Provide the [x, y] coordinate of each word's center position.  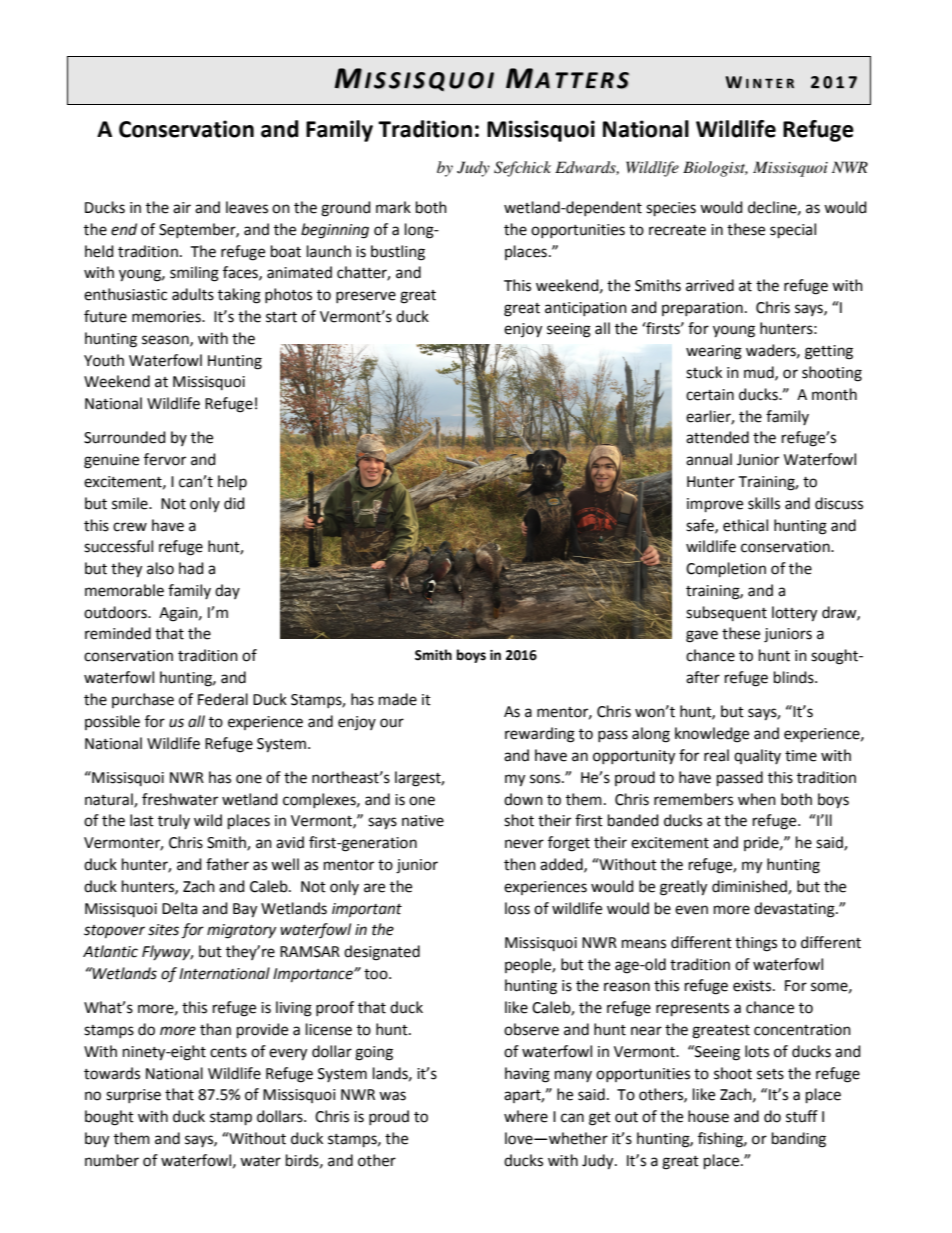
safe [701, 526]
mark [393, 207]
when [757, 799]
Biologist [715, 169]
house [708, 1116]
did [234, 503]
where [526, 1116]
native [423, 821]
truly [174, 821]
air [182, 208]
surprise [133, 1096]
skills [764, 503]
